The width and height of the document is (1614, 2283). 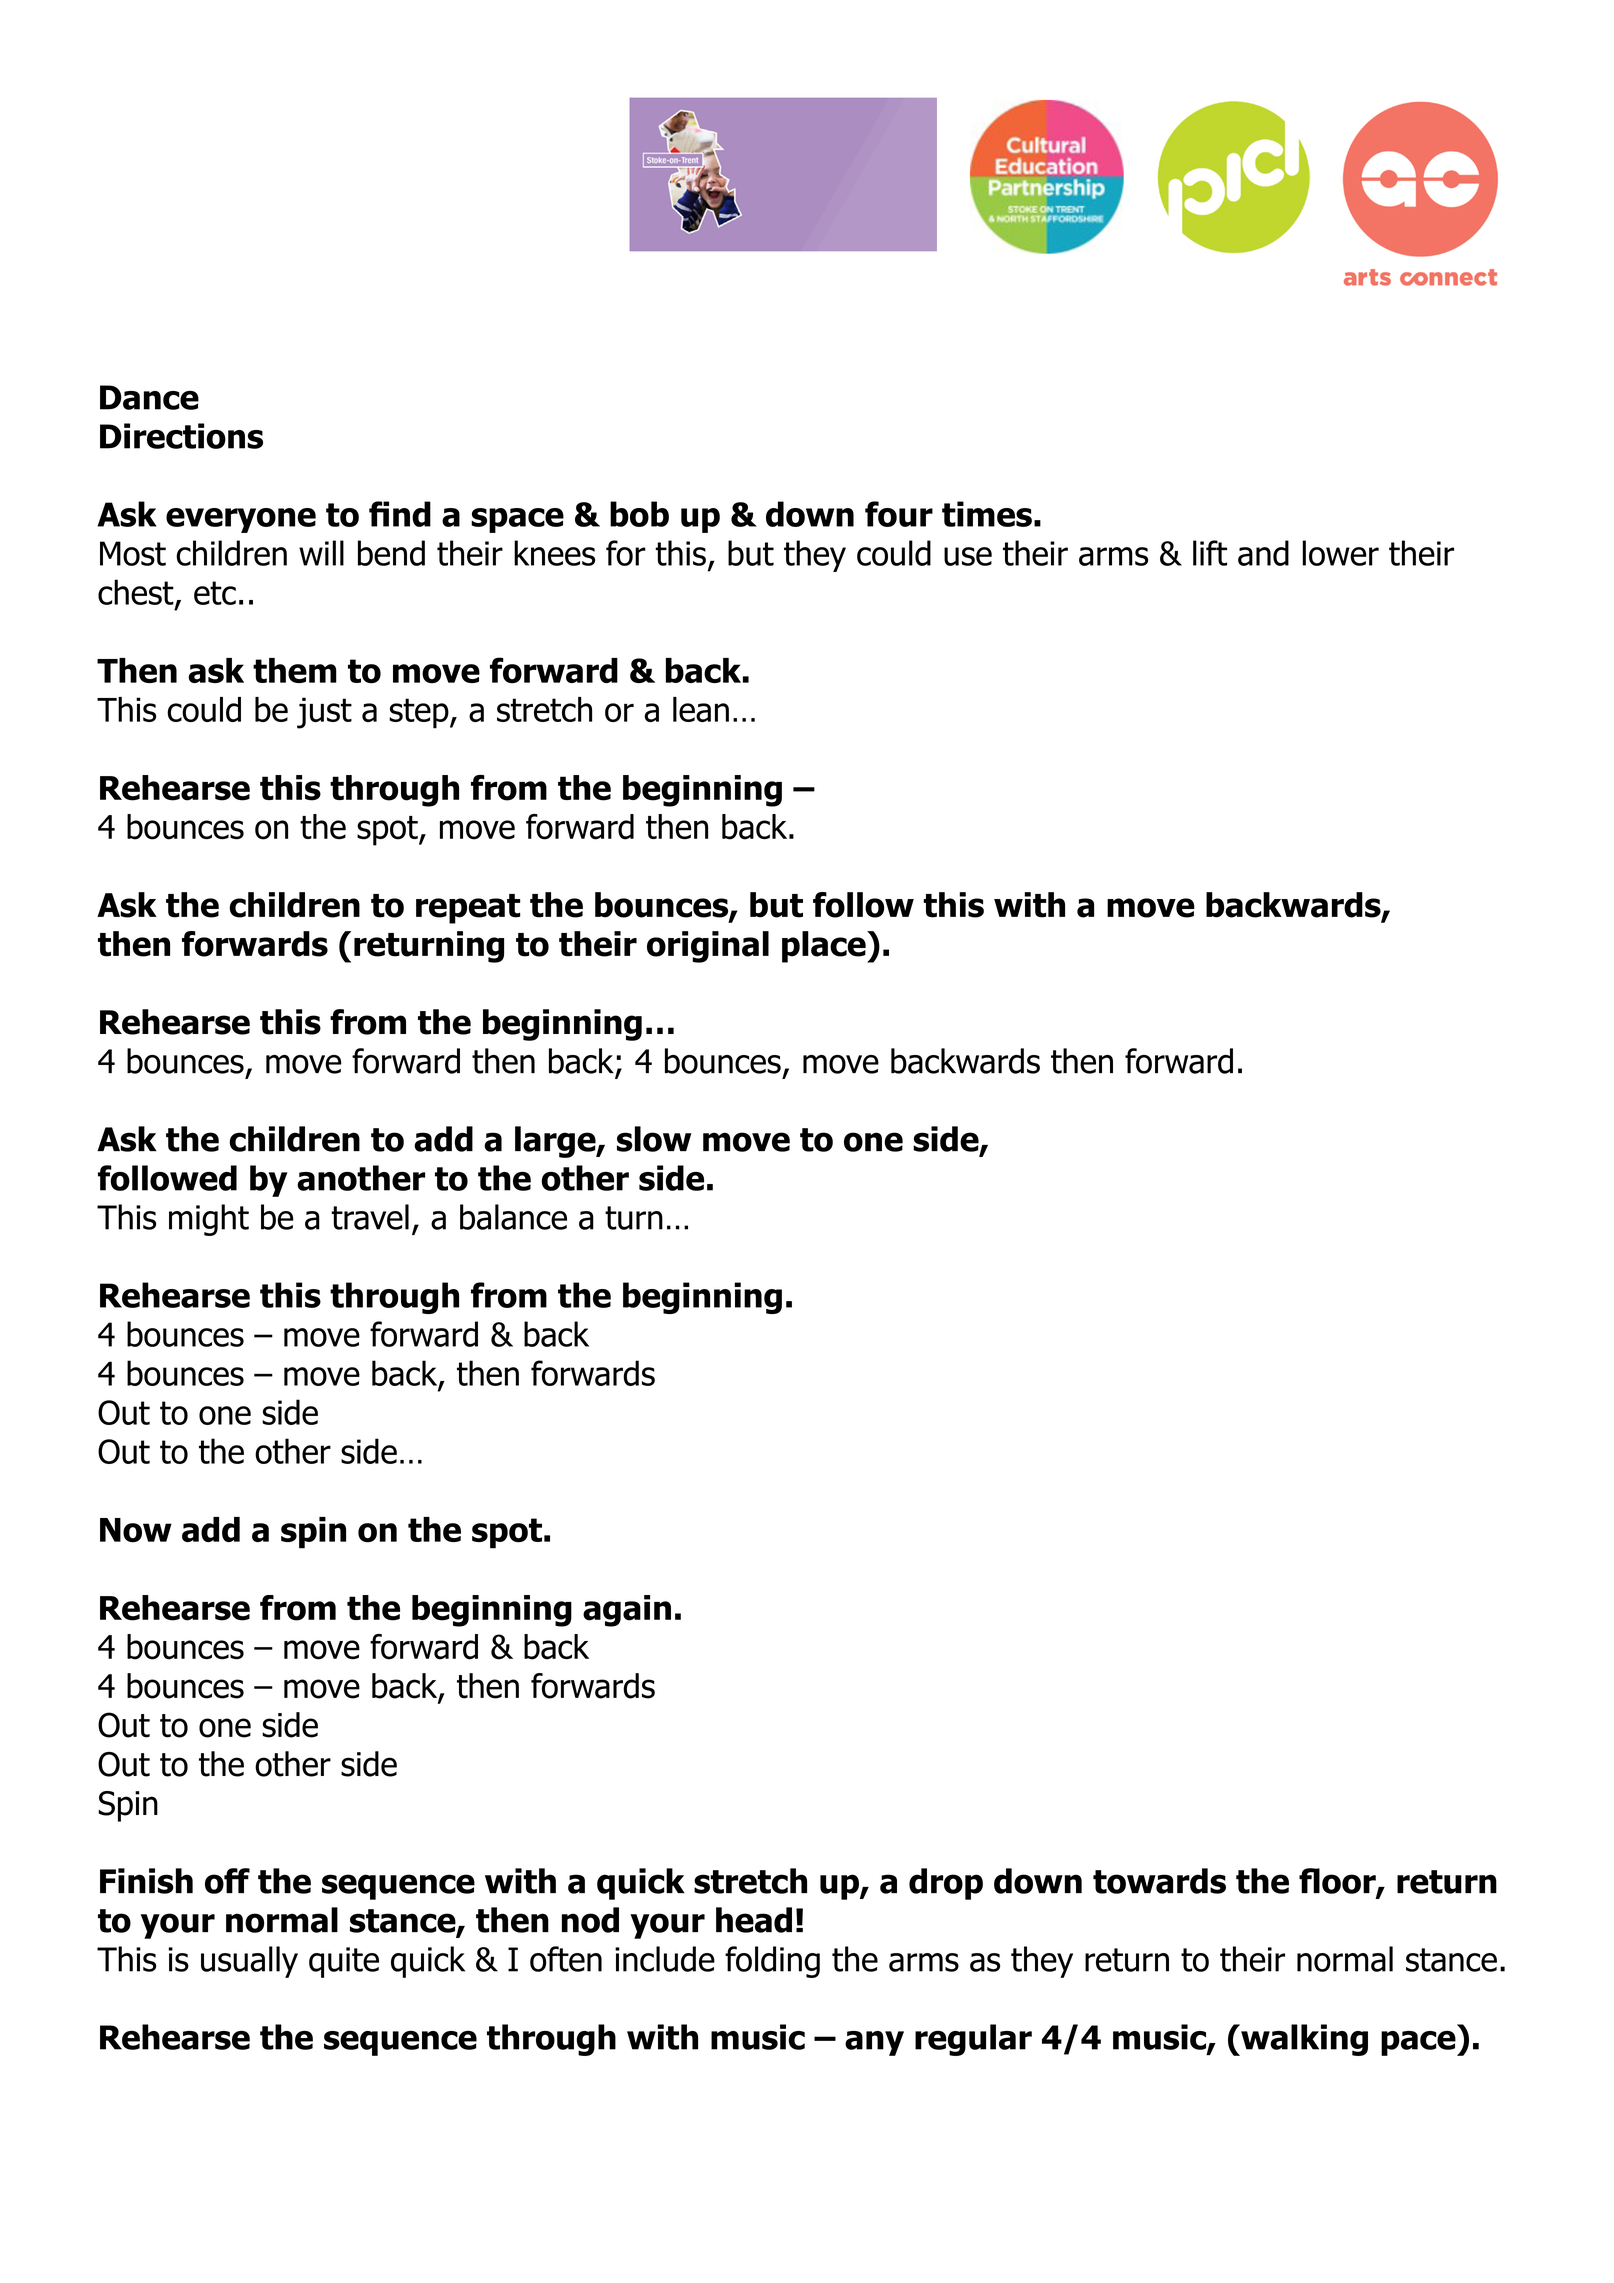 I want to click on Directions, so click(x=181, y=436).
